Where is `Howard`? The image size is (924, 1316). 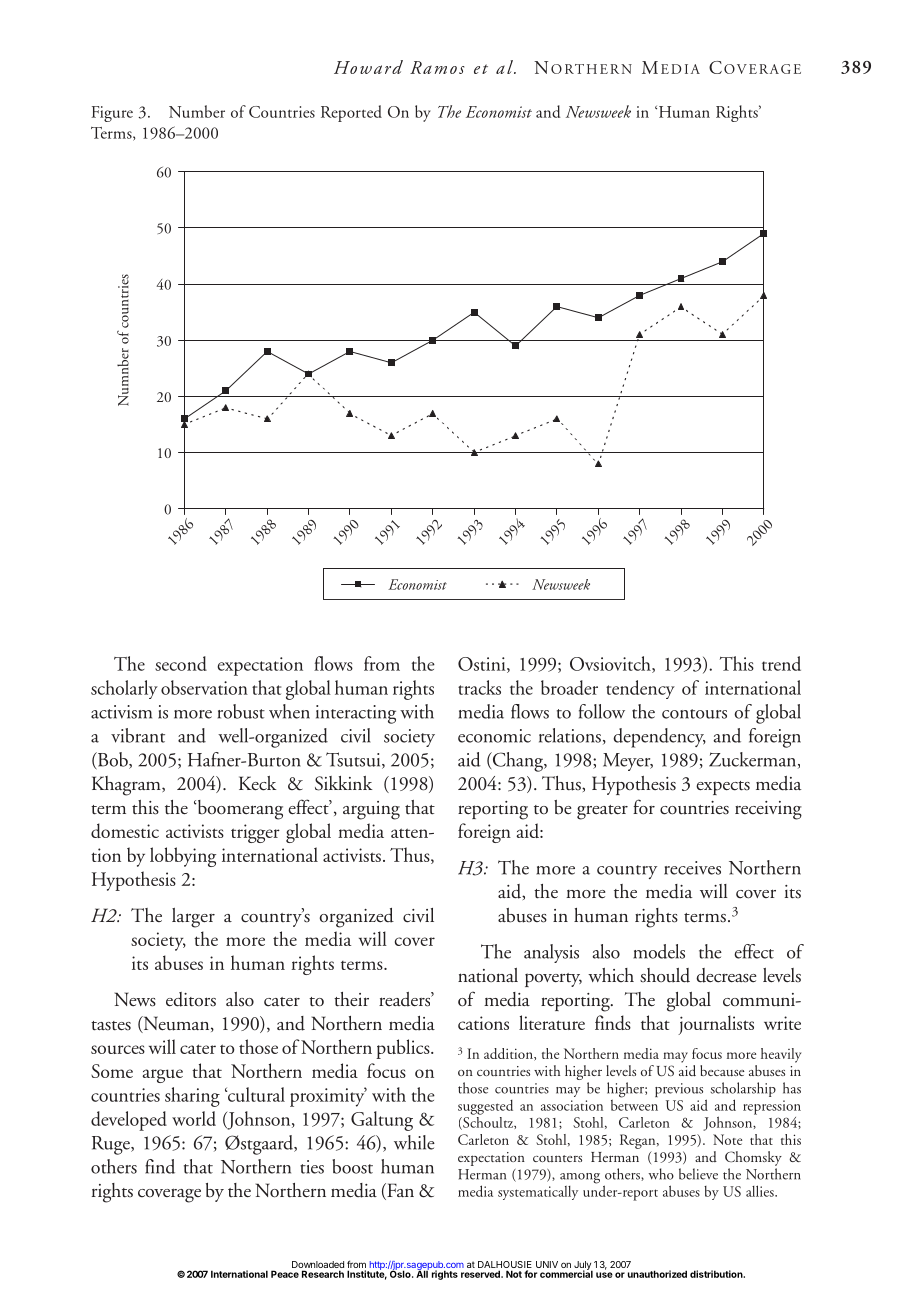 Howard is located at coordinates (368, 67).
